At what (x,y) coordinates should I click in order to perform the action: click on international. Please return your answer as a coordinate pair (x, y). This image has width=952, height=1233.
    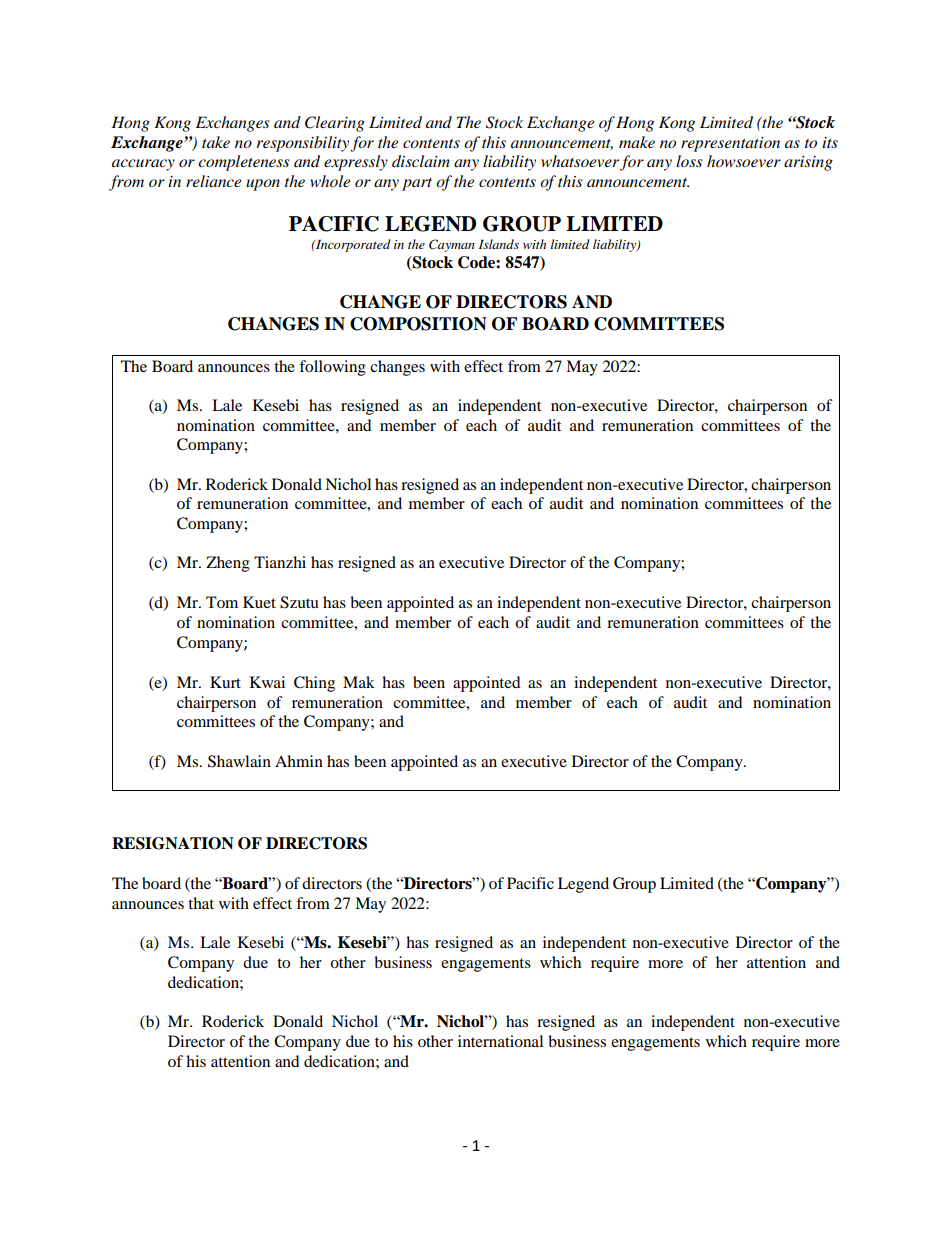
    Looking at the image, I should click on (500, 1041).
